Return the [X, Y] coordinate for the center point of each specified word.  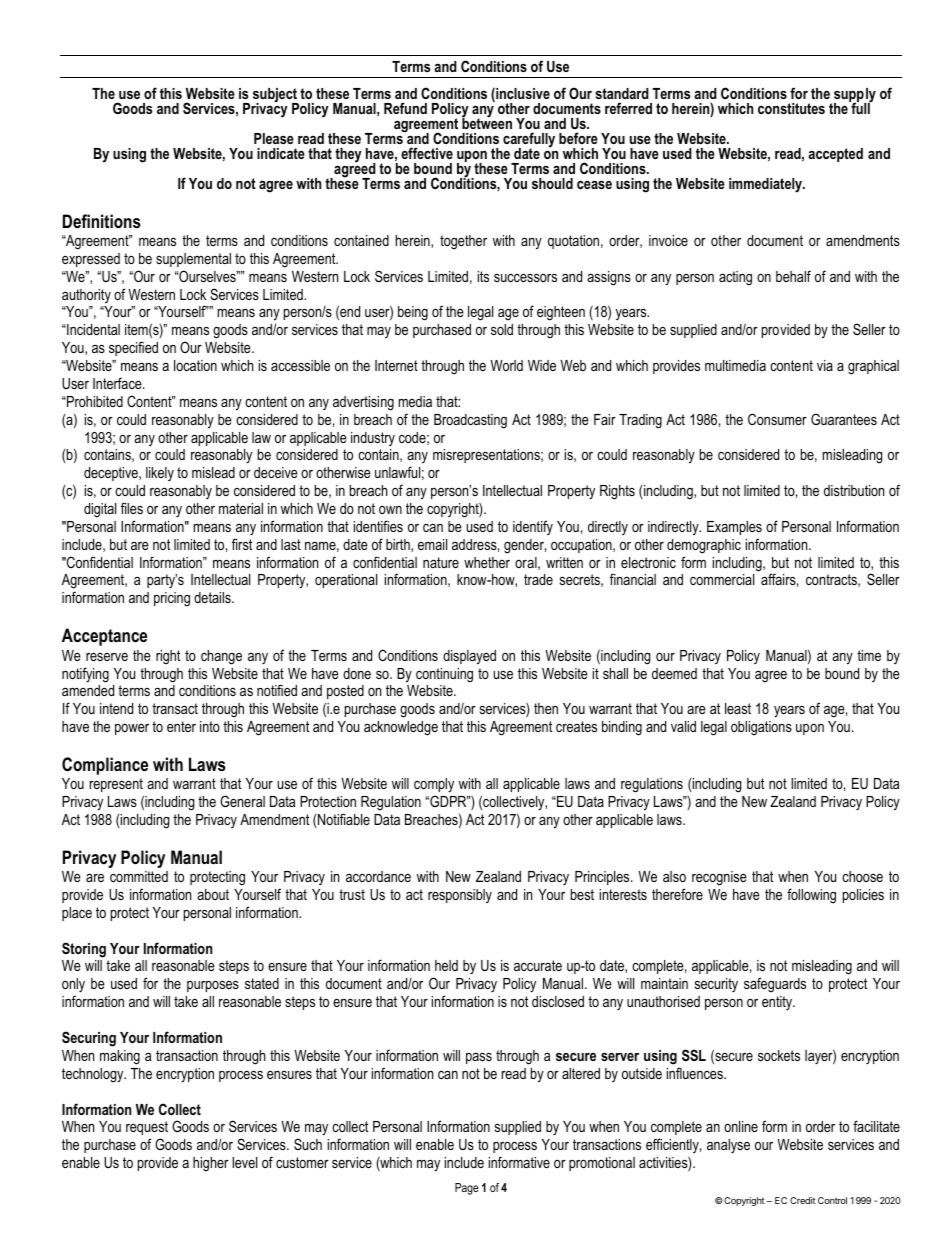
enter [181, 726]
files [132, 508]
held [446, 965]
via [825, 365]
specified [133, 348]
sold [502, 329]
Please [274, 138]
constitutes [791, 108]
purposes [213, 986]
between [487, 122]
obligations [761, 728]
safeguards [775, 985]
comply [434, 785]
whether [487, 562]
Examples [734, 528]
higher [211, 1164]
